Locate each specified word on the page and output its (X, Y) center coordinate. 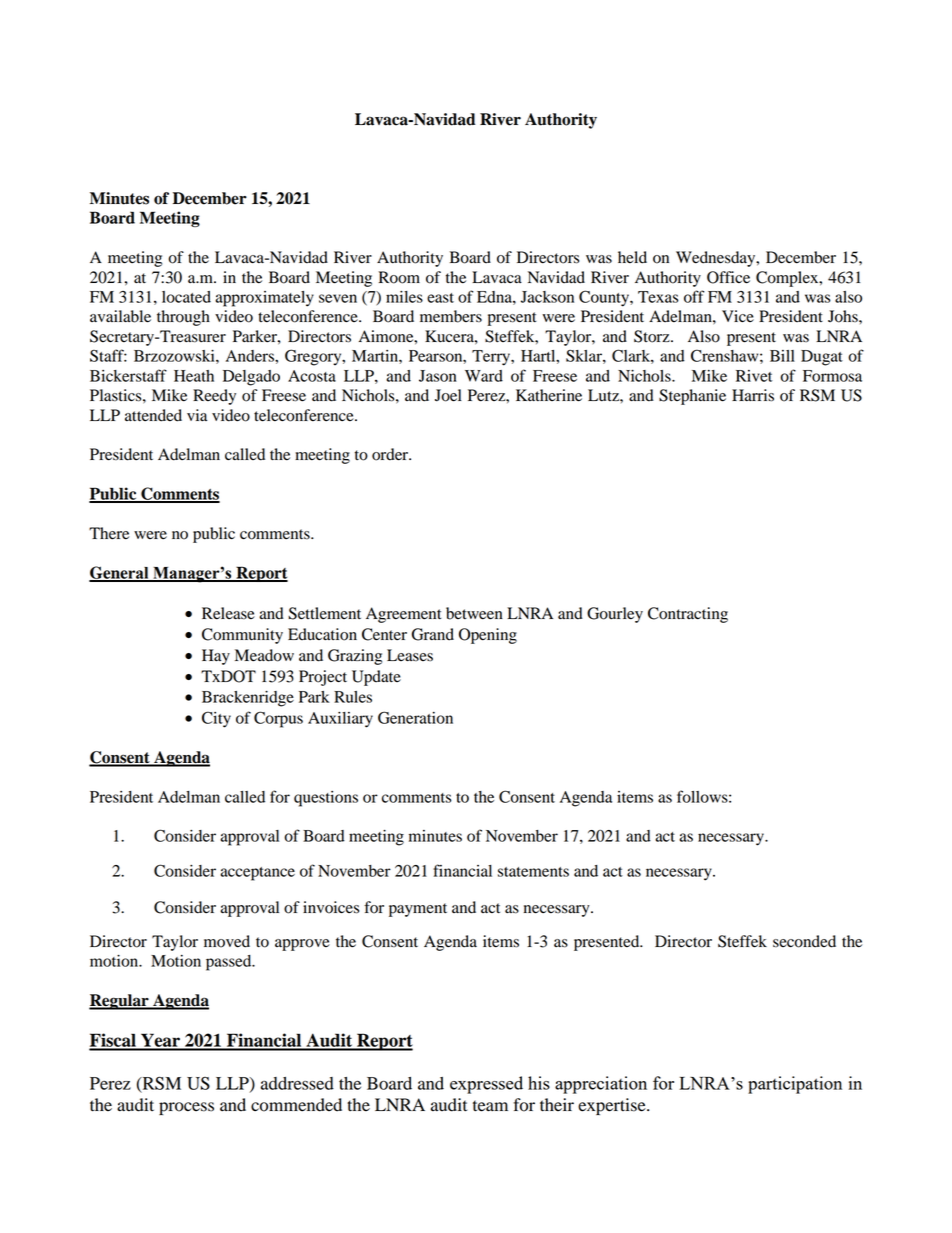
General (120, 573)
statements (533, 872)
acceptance (257, 874)
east (440, 298)
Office (728, 277)
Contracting (688, 615)
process (186, 1108)
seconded (804, 941)
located (186, 297)
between (474, 613)
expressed (486, 1085)
